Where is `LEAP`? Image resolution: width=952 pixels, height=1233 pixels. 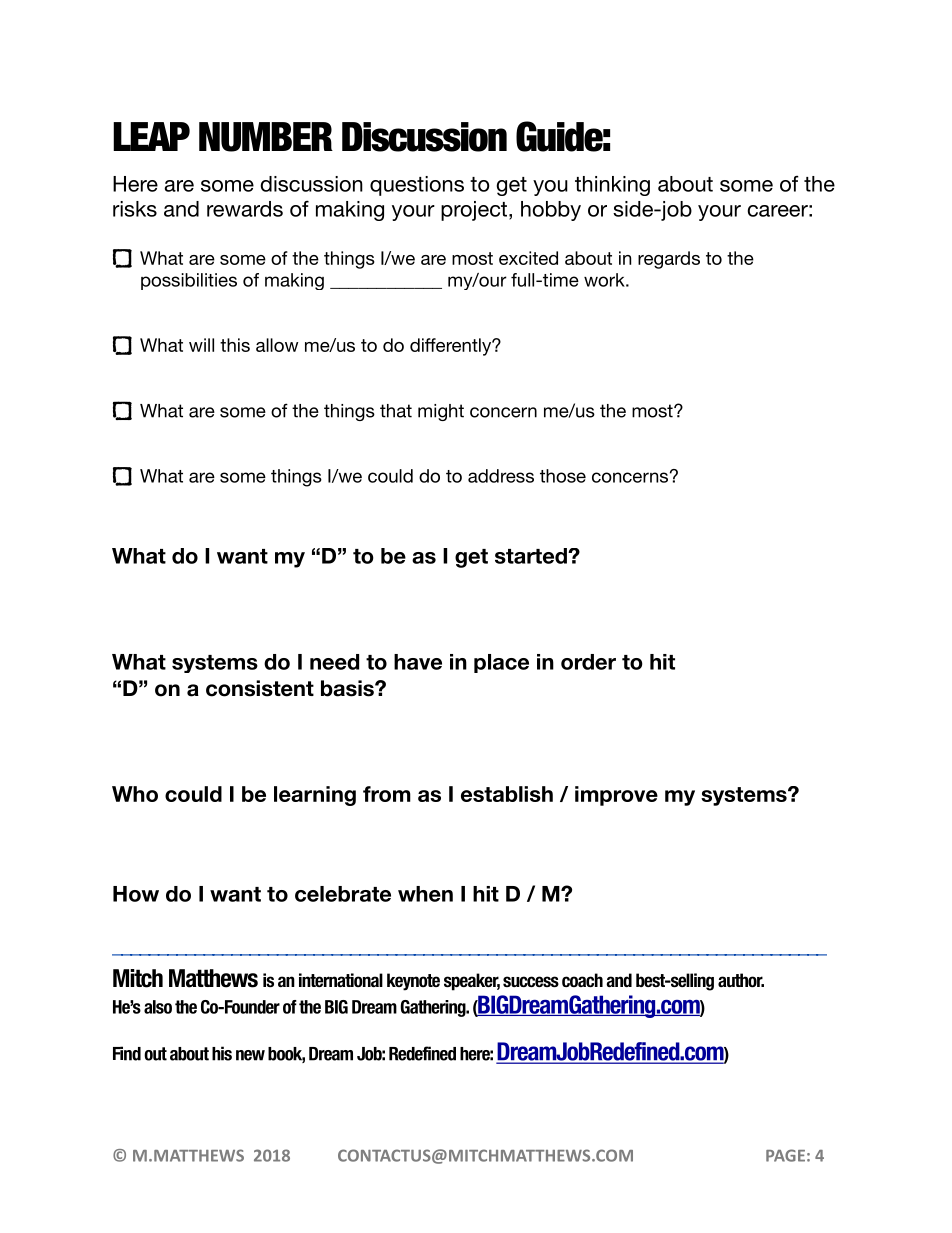
LEAP is located at coordinates (151, 136).
